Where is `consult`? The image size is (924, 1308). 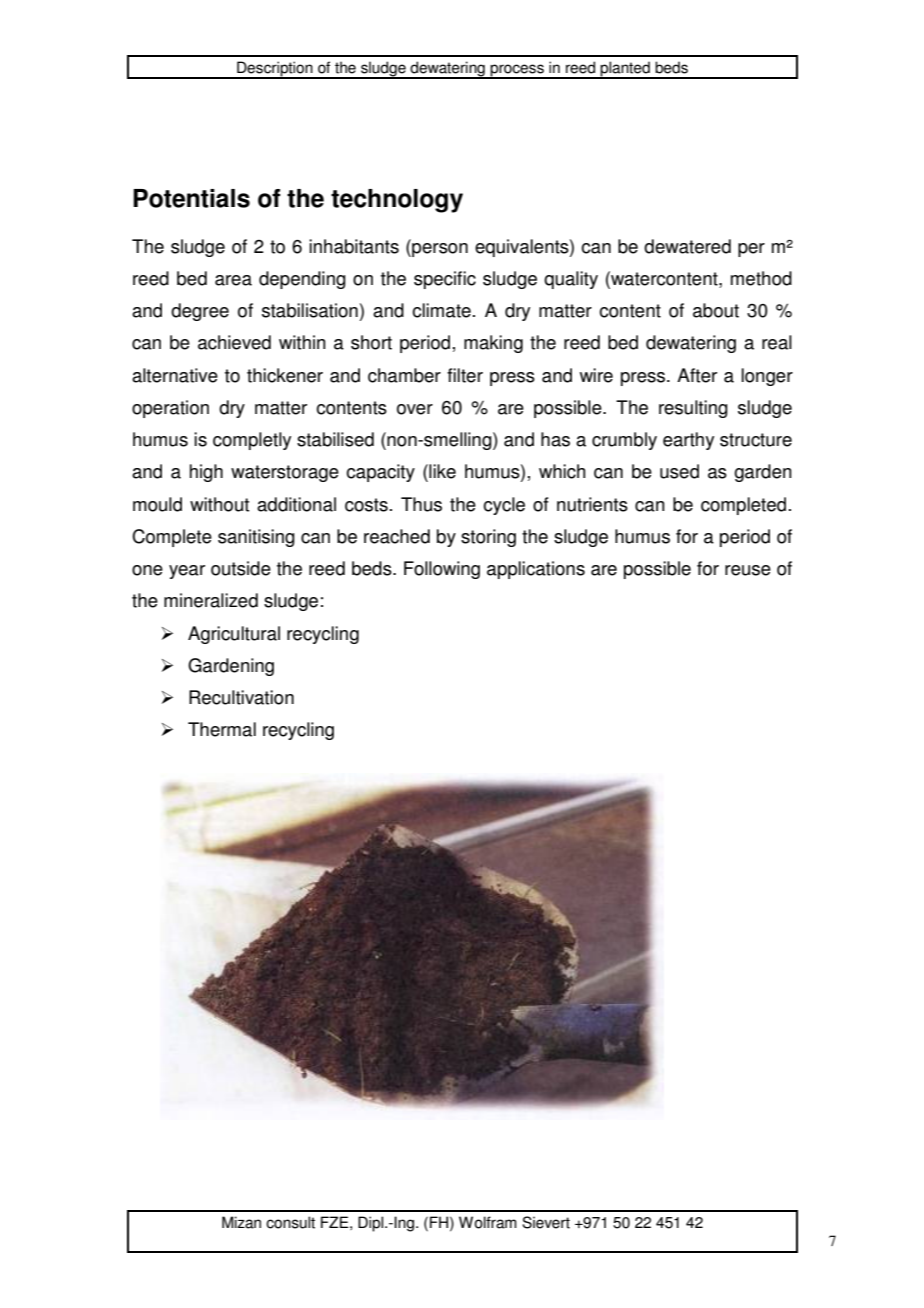
consult is located at coordinates (290, 1222).
